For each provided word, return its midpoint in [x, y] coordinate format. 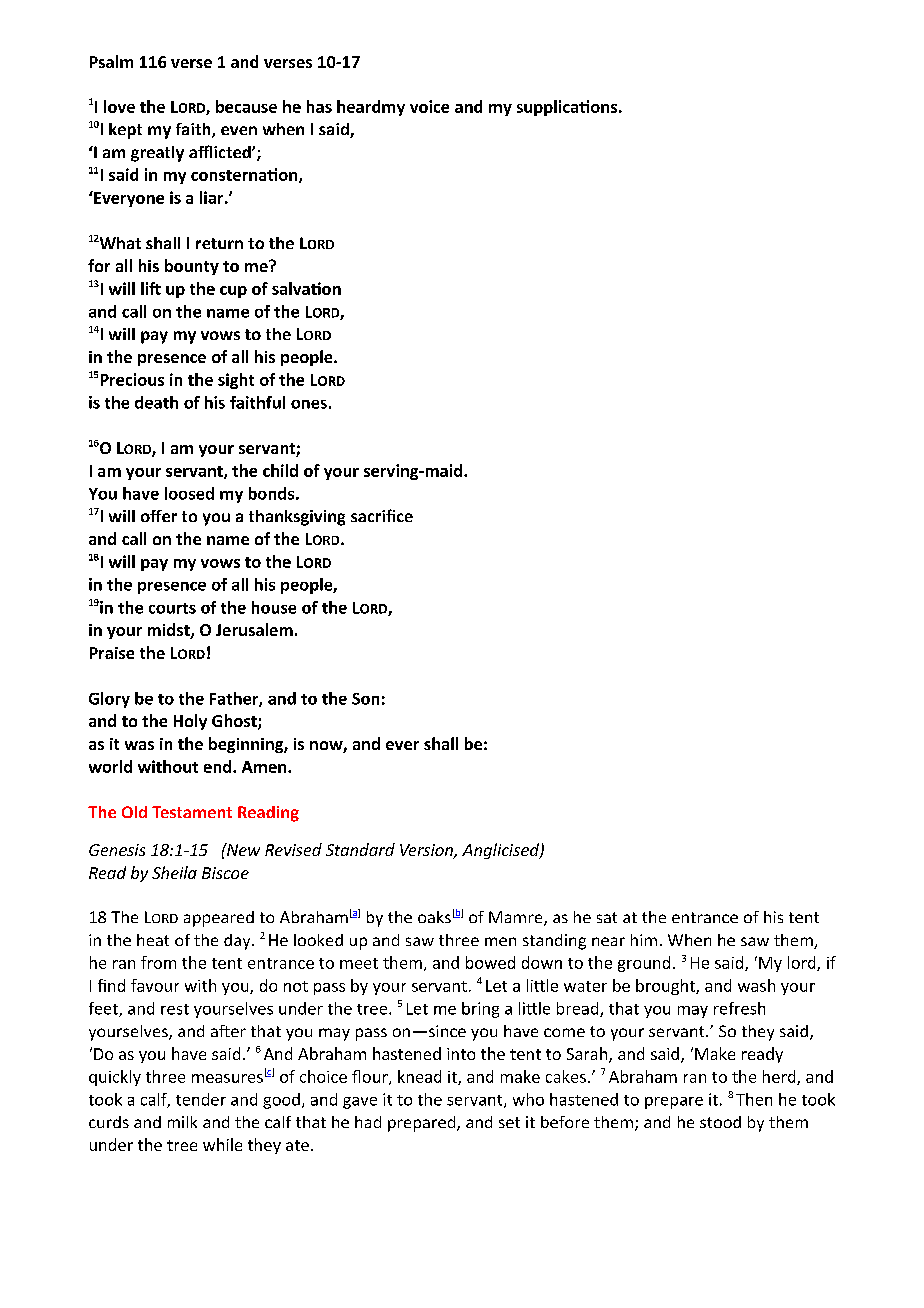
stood [720, 1122]
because [246, 106]
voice [429, 106]
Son [365, 699]
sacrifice [382, 515]
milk [182, 1122]
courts [172, 608]
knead [419, 1076]
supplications [568, 108]
